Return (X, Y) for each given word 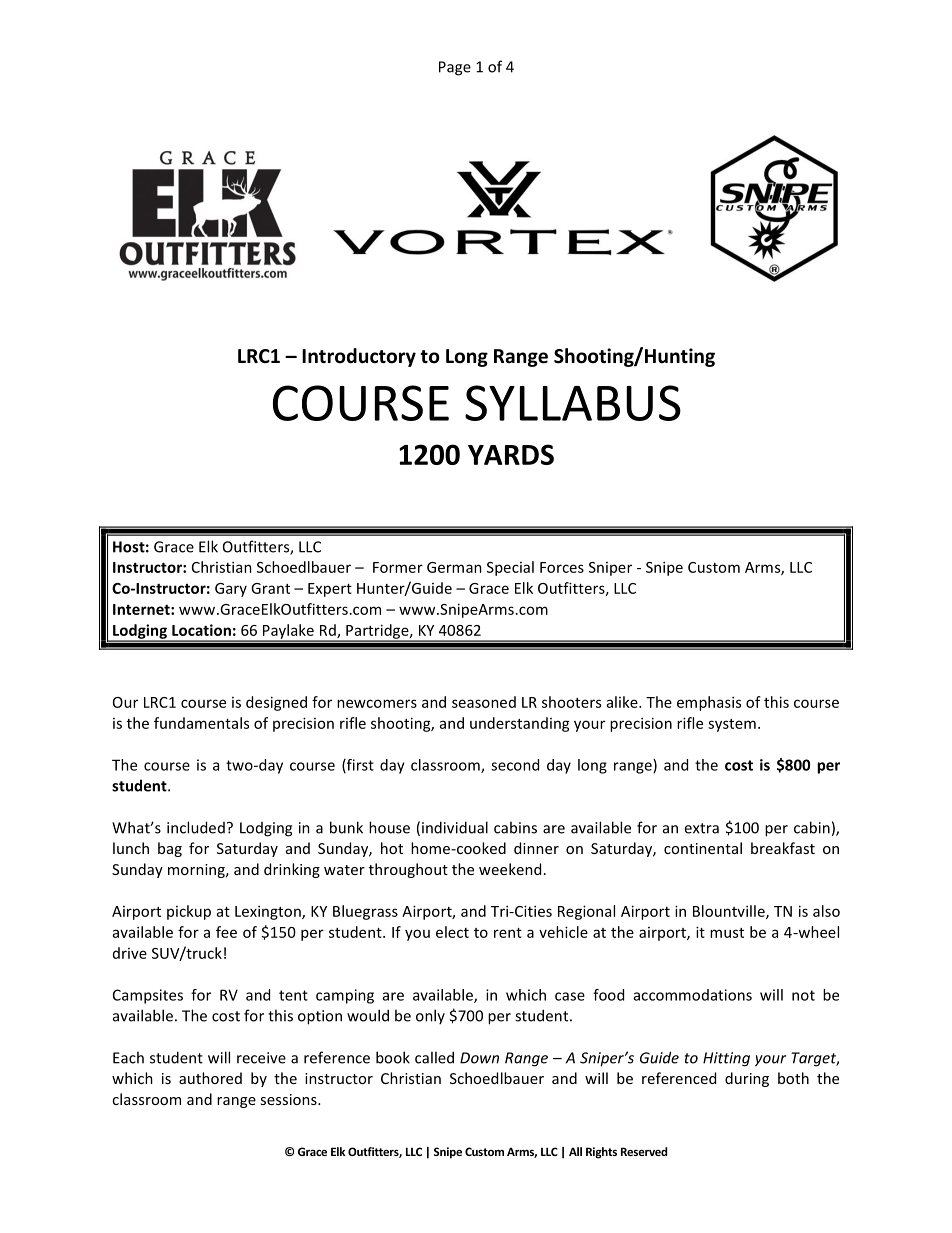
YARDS (511, 454)
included (196, 827)
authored (210, 1078)
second (515, 765)
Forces (562, 567)
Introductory (359, 357)
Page (455, 68)
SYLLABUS (573, 403)
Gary (231, 590)
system (732, 725)
